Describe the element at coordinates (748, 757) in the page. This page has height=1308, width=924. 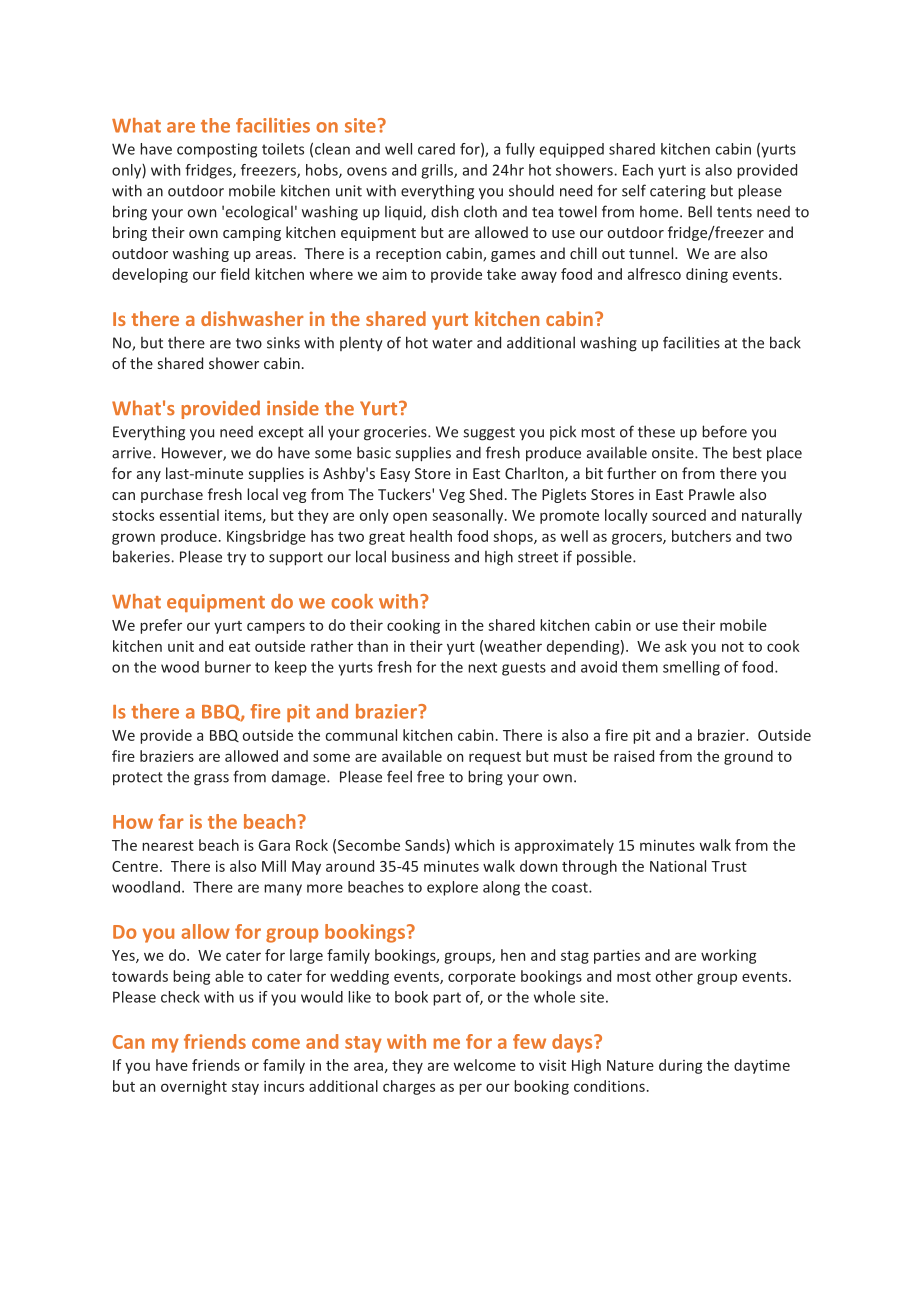
I see `ground` at that location.
